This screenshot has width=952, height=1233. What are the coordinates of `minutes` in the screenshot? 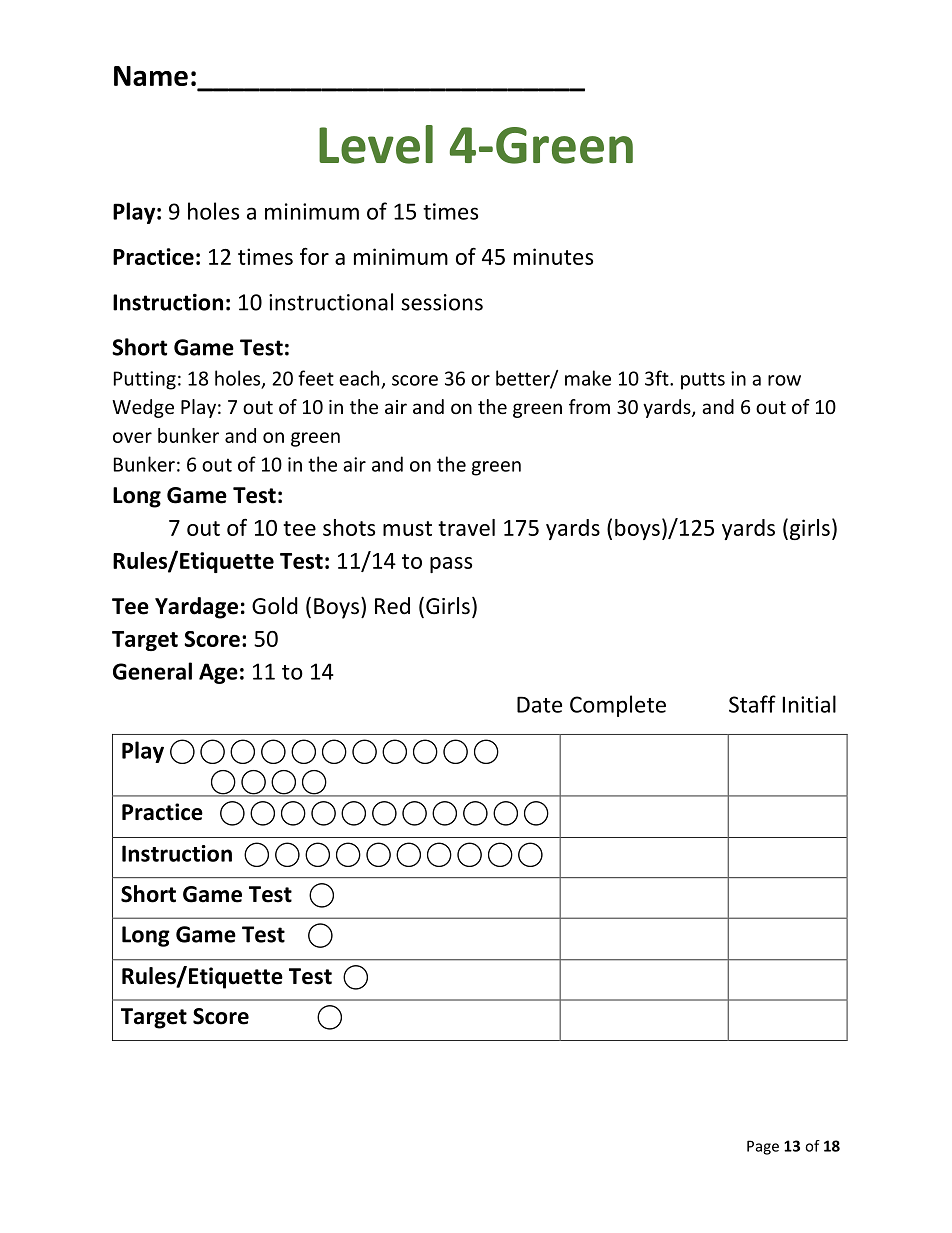 It's located at (553, 256).
